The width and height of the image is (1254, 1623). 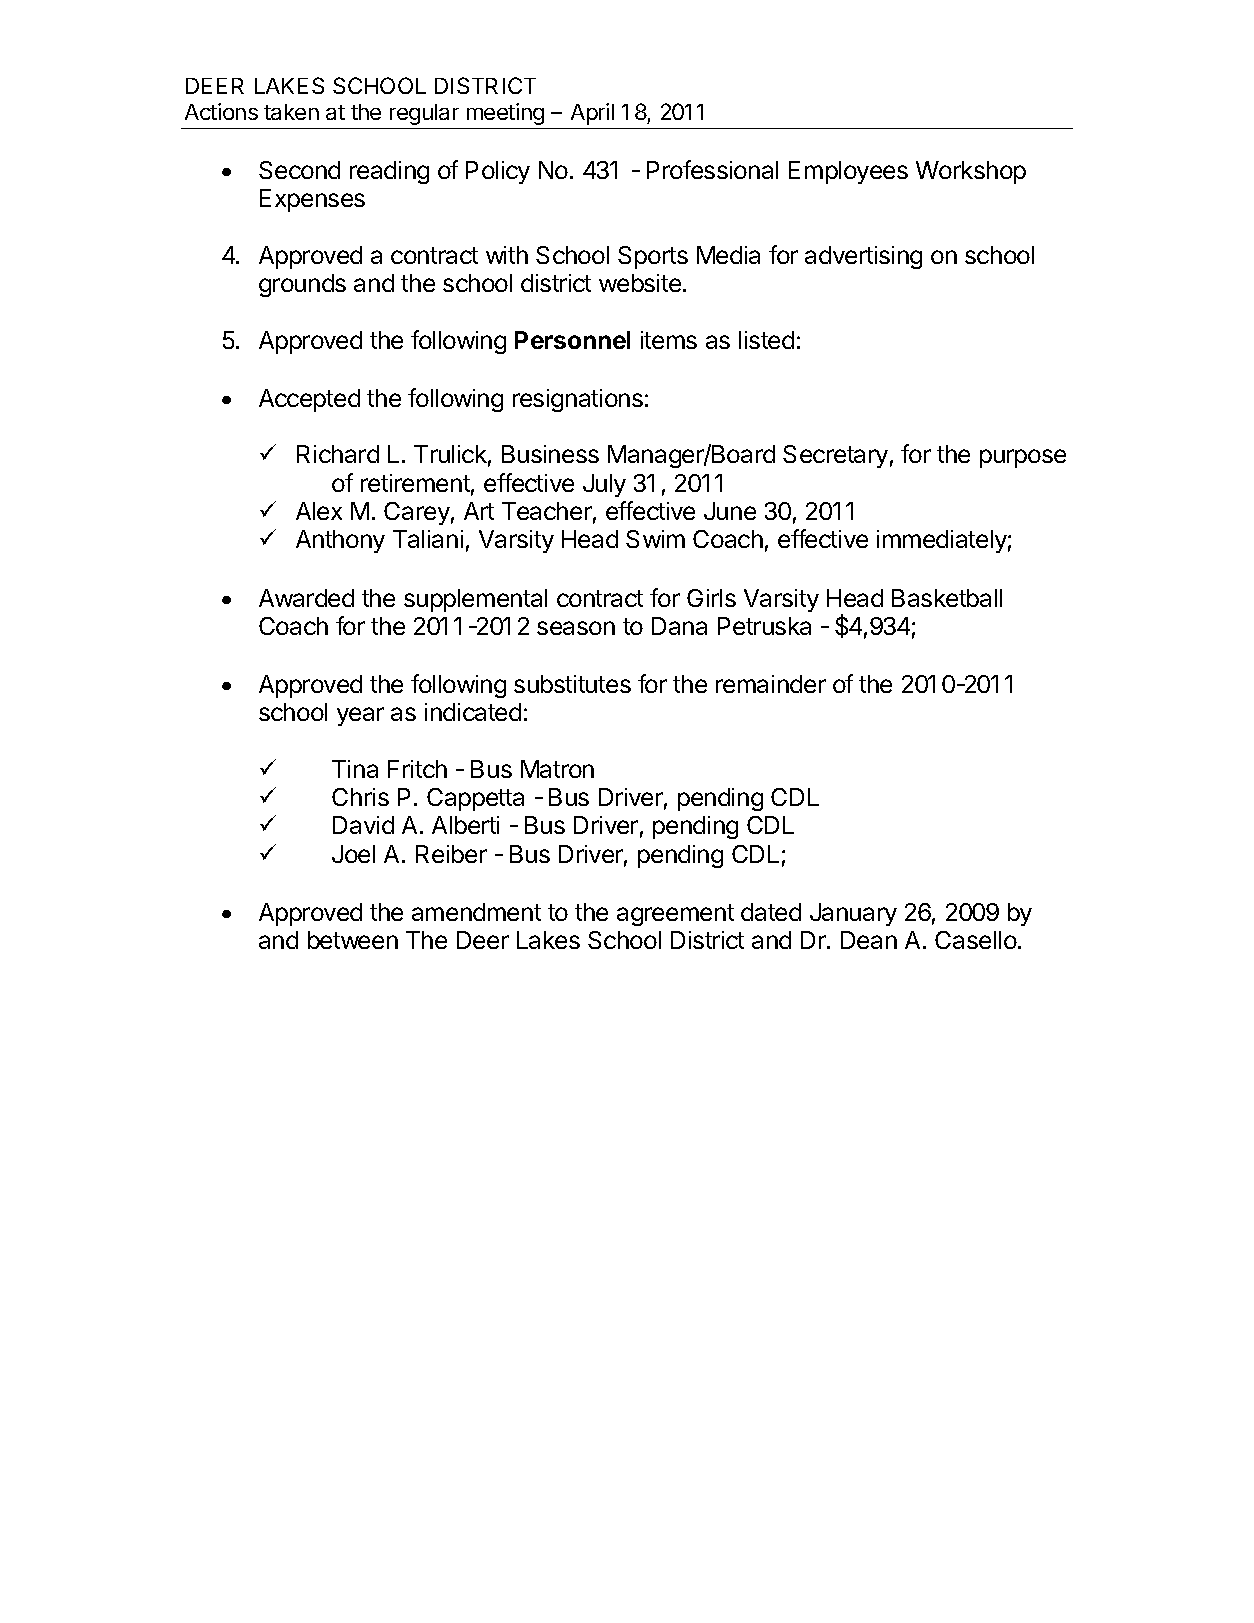 What do you see at coordinates (338, 454) in the image?
I see `Richard` at bounding box center [338, 454].
